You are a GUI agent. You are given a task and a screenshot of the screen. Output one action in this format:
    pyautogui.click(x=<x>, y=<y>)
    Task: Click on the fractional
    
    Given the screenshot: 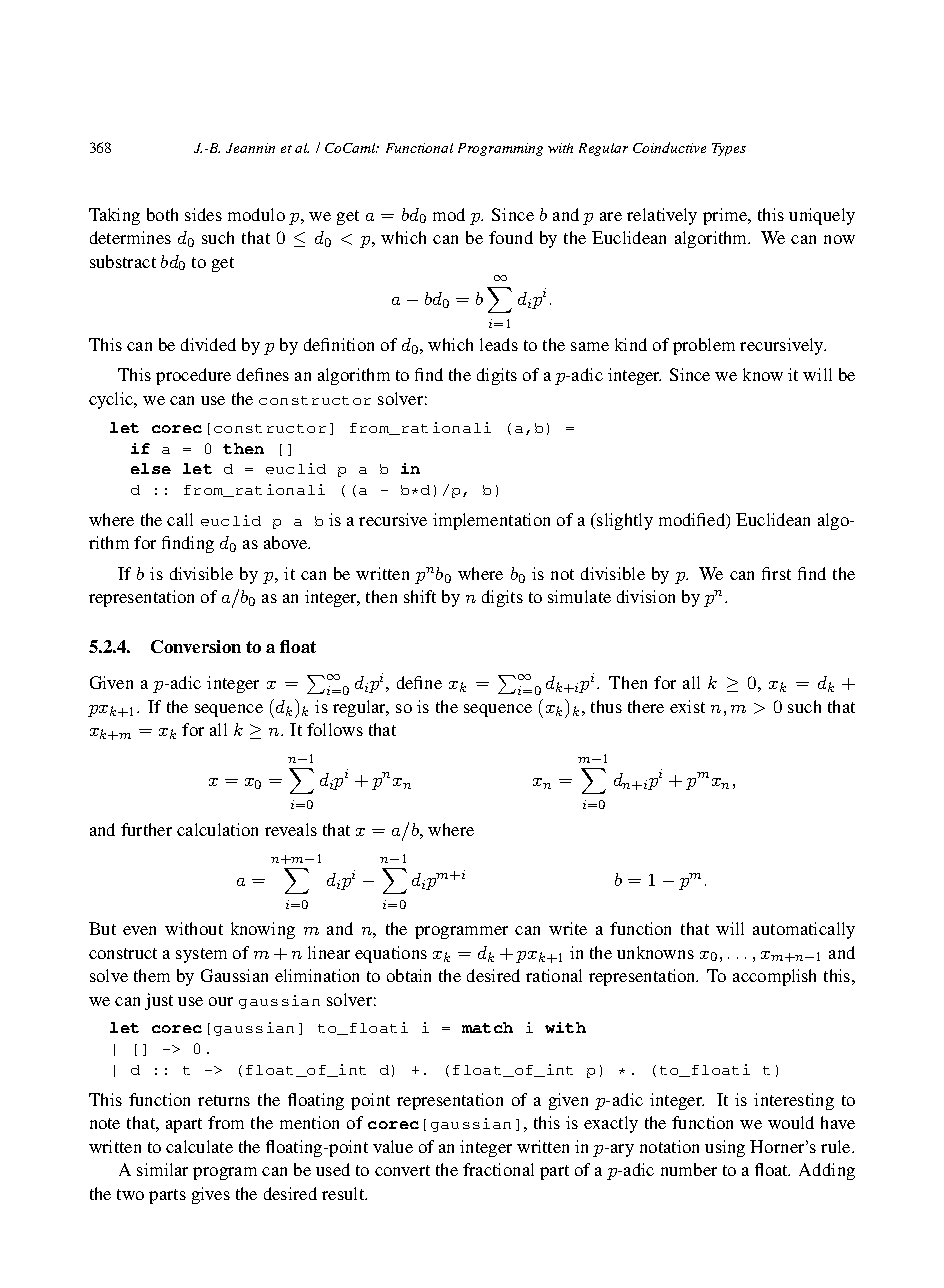 What is the action you would take?
    pyautogui.click(x=498, y=1169)
